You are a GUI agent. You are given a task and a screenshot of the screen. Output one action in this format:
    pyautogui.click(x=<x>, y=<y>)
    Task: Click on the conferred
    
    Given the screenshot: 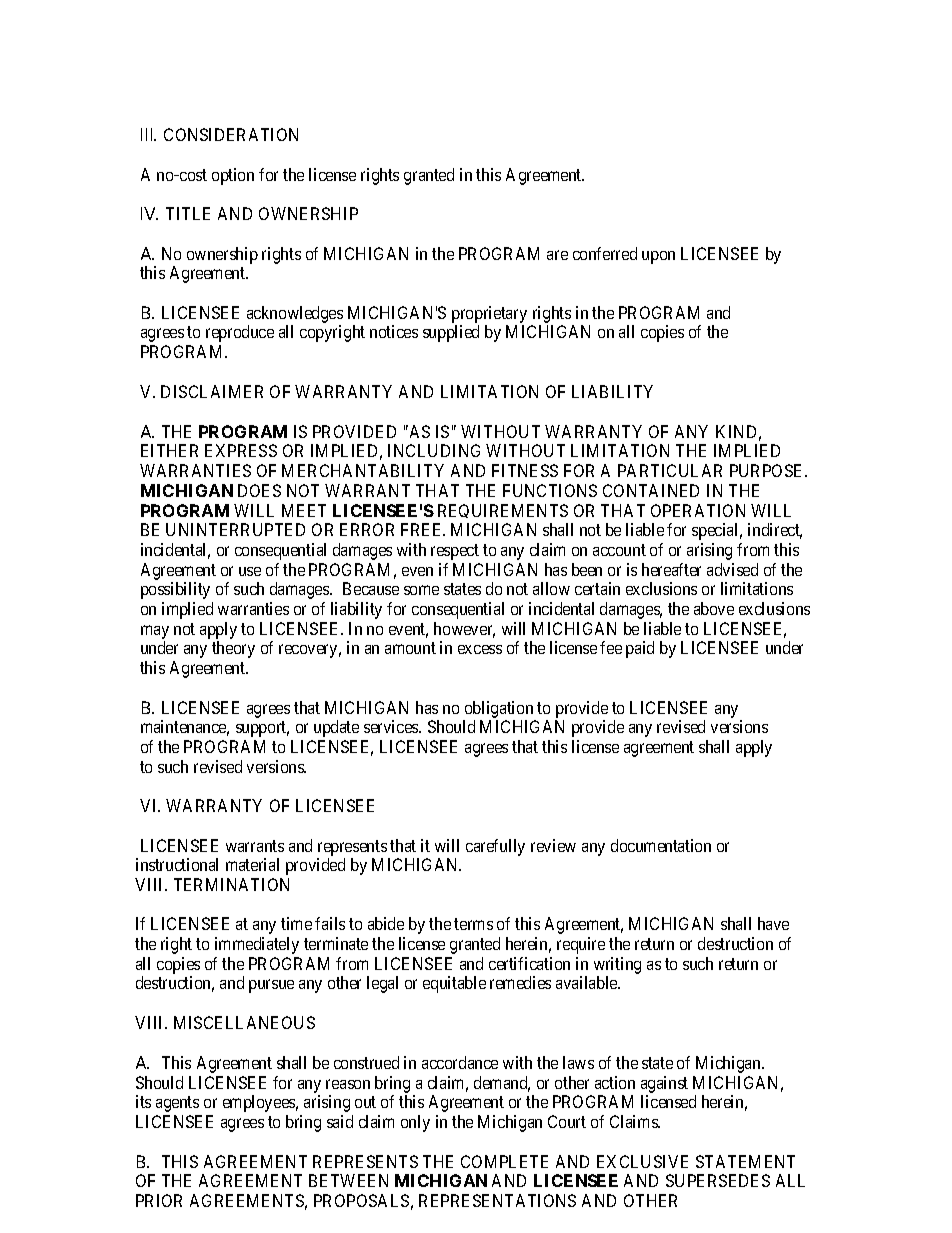 What is the action you would take?
    pyautogui.click(x=605, y=253)
